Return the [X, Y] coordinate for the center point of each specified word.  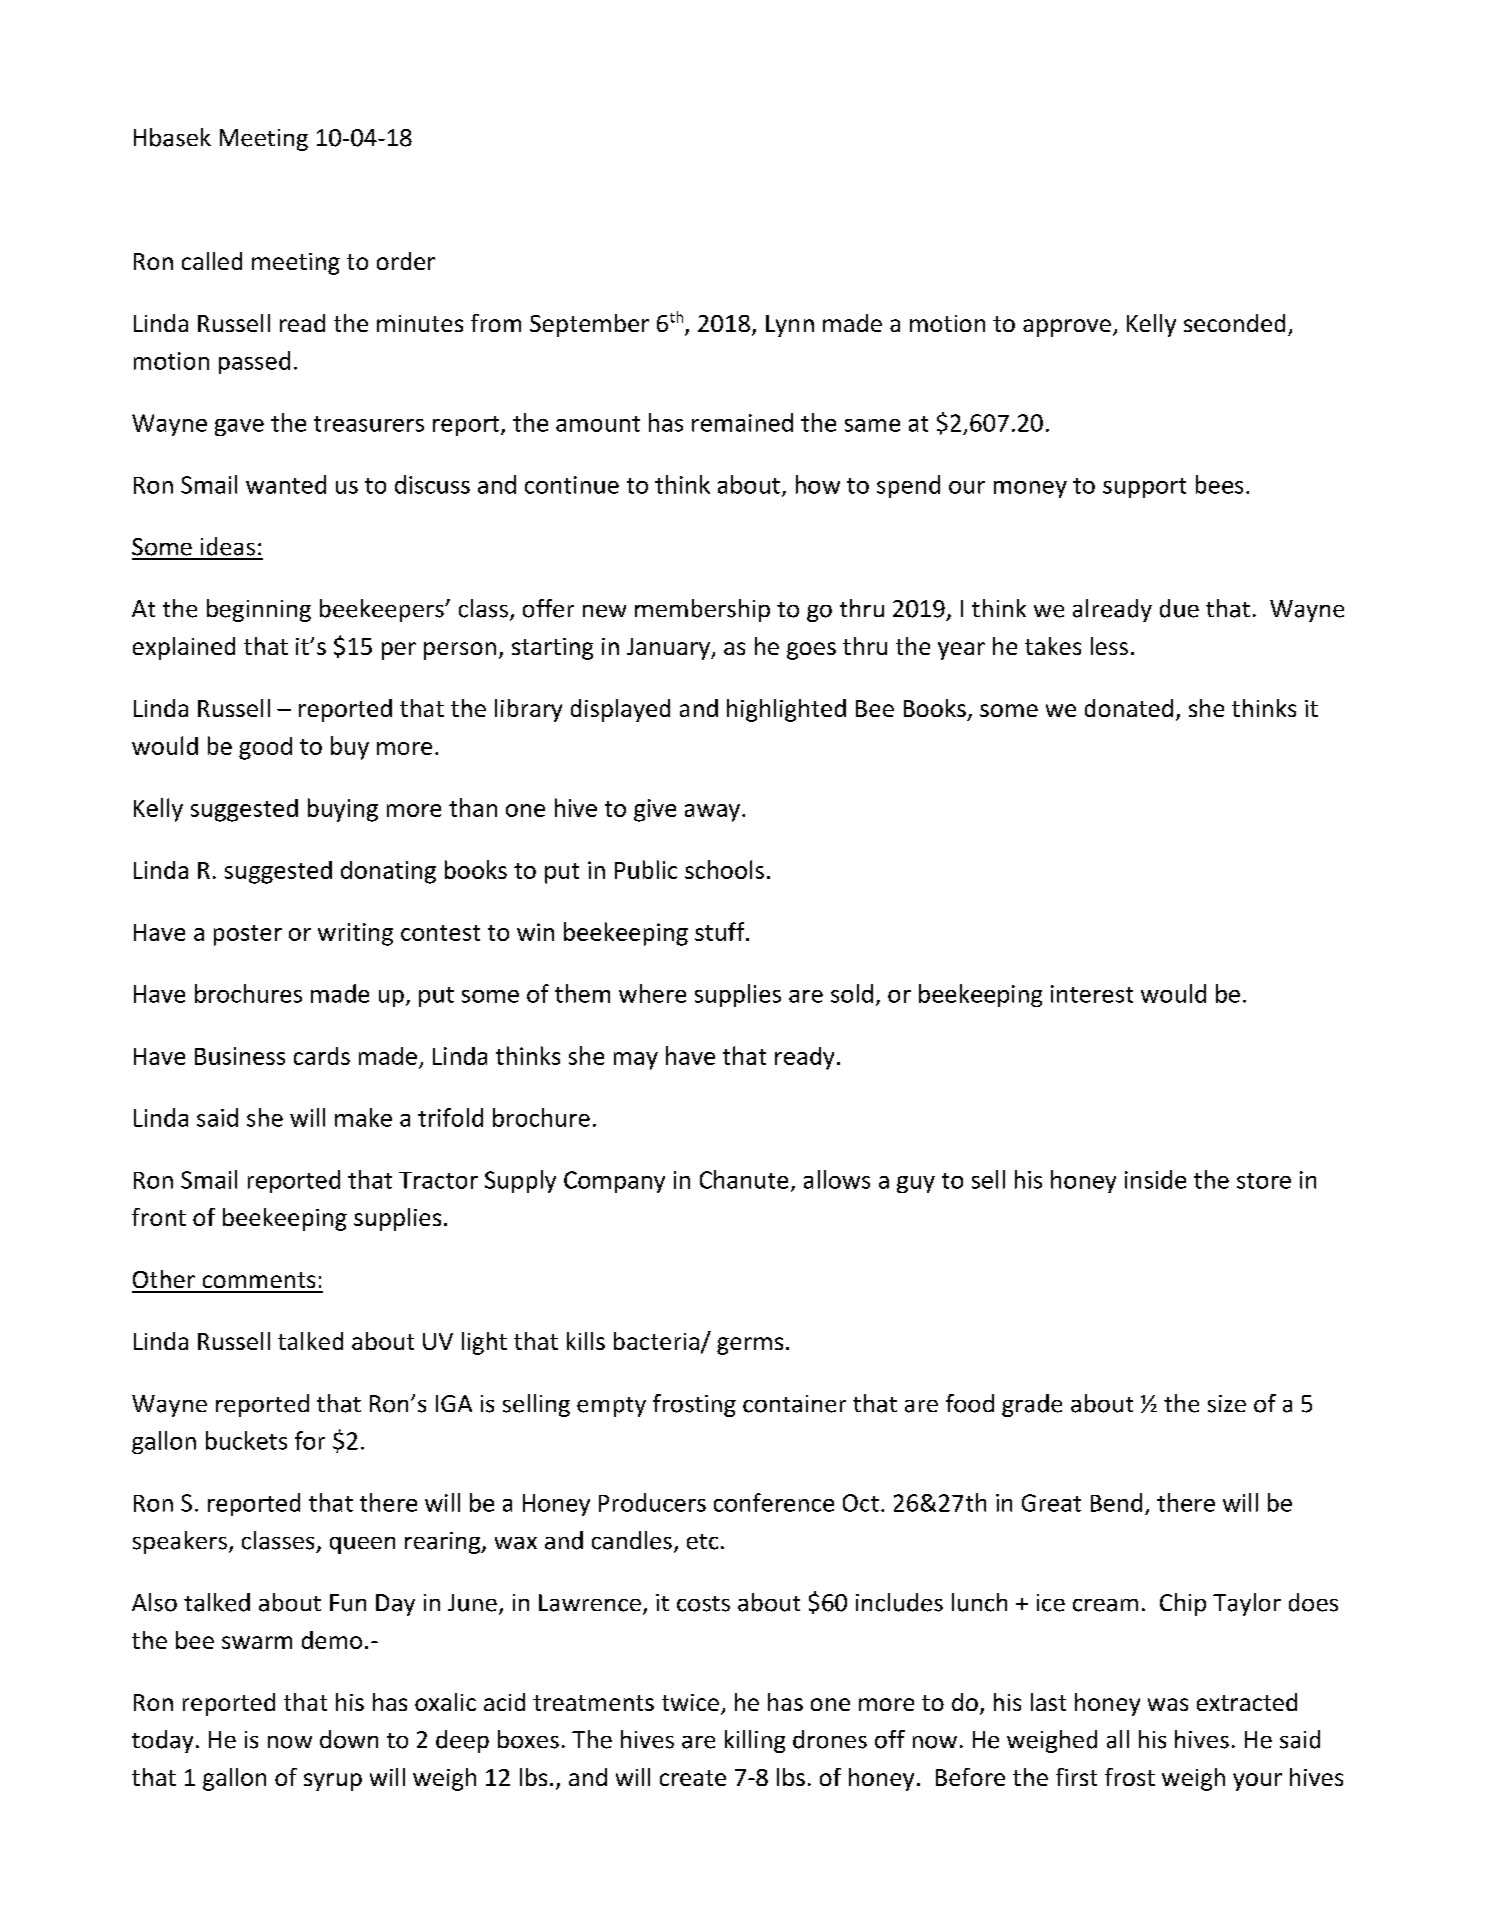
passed [254, 362]
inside [1155, 1179]
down [349, 1739]
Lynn [790, 326]
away [712, 813]
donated [1129, 708]
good [265, 748]
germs [750, 1346]
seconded [1234, 323]
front [159, 1217]
